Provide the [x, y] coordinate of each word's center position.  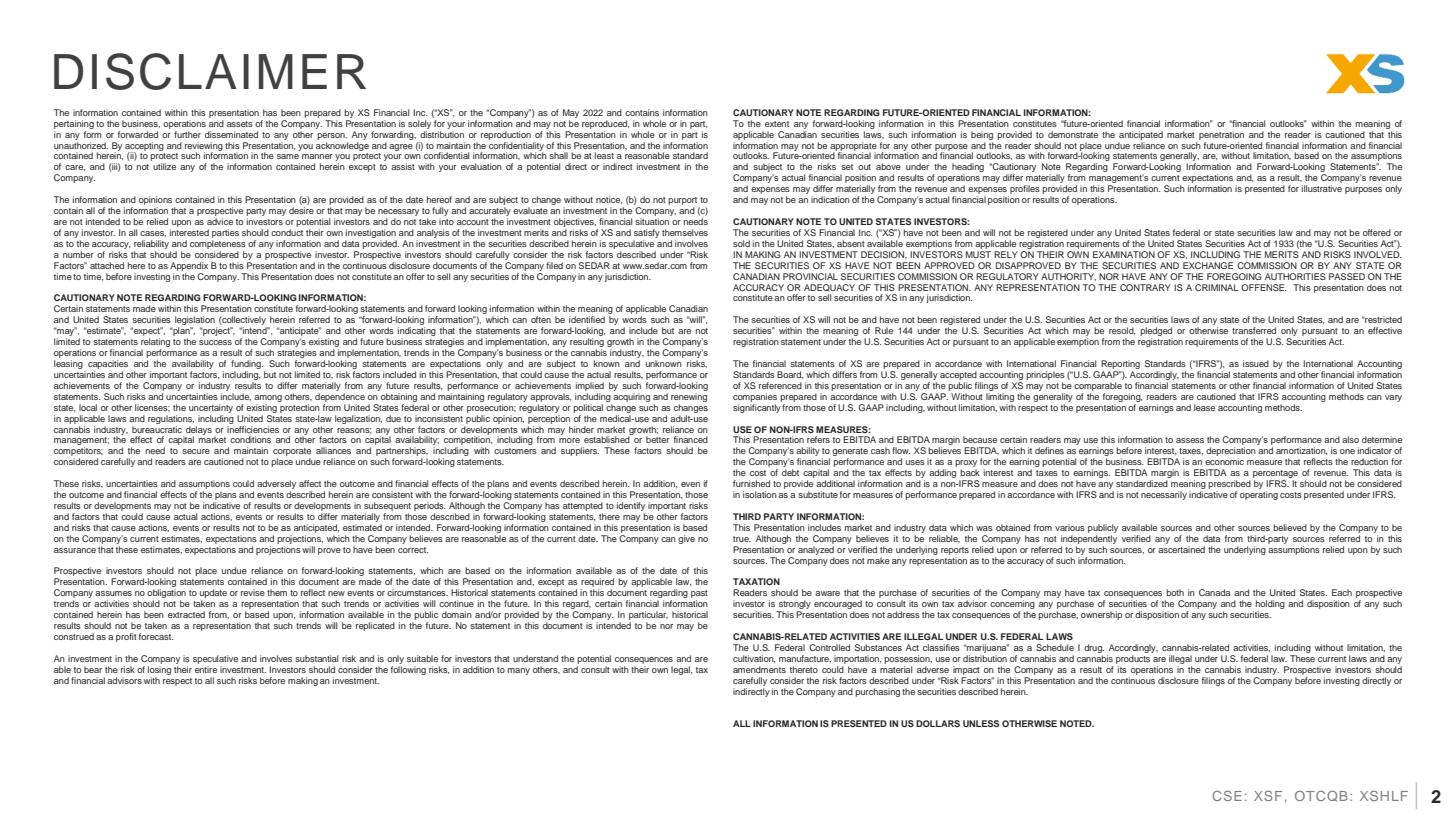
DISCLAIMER [210, 71]
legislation [196, 322]
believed [1290, 527]
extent [777, 124]
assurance [75, 550]
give [686, 539]
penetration [1221, 135]
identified [587, 319]
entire [206, 669]
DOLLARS [938, 723]
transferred [1254, 330]
